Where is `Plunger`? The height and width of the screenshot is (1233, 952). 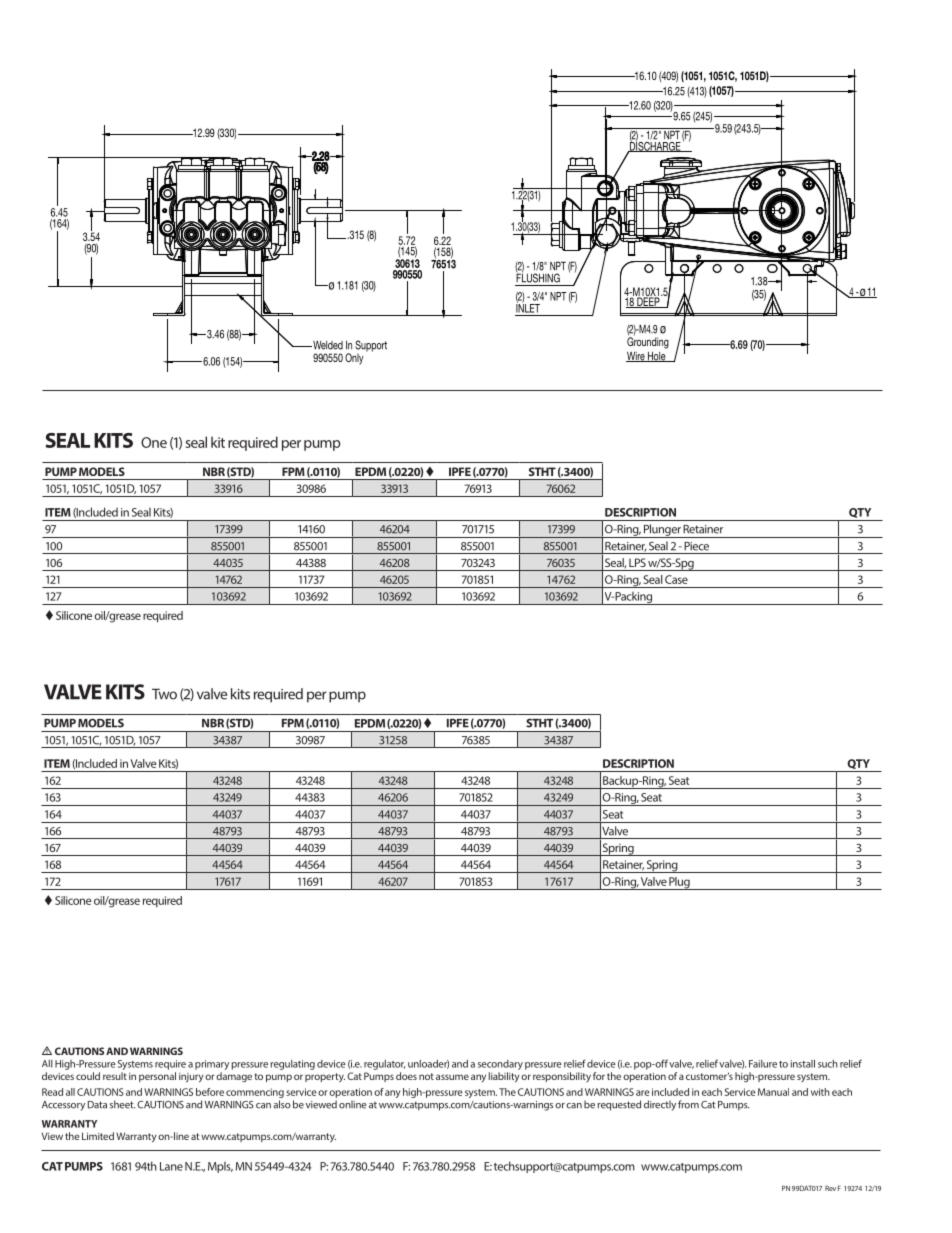 Plunger is located at coordinates (662, 531).
